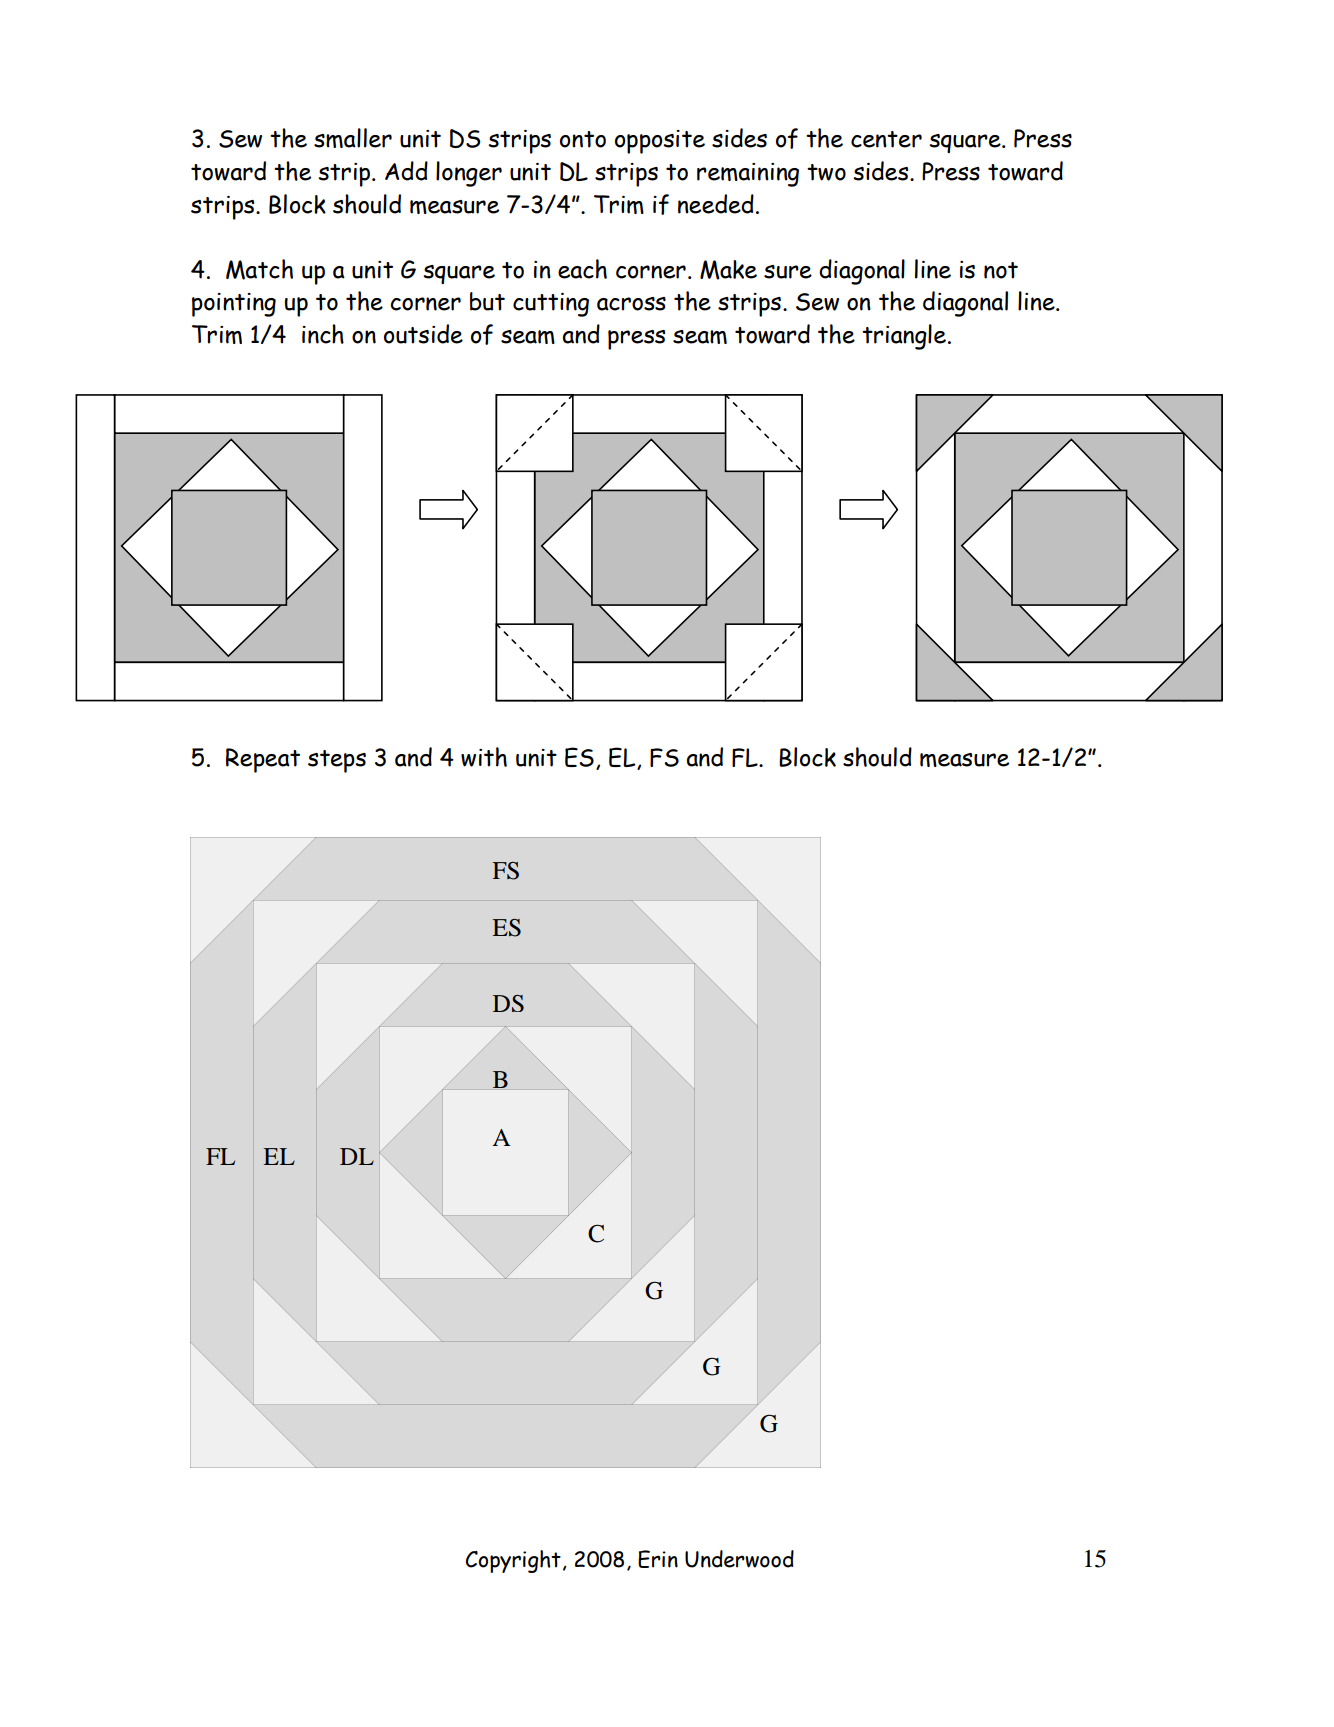  Describe the element at coordinates (323, 334) in the screenshot. I see `inch` at that location.
